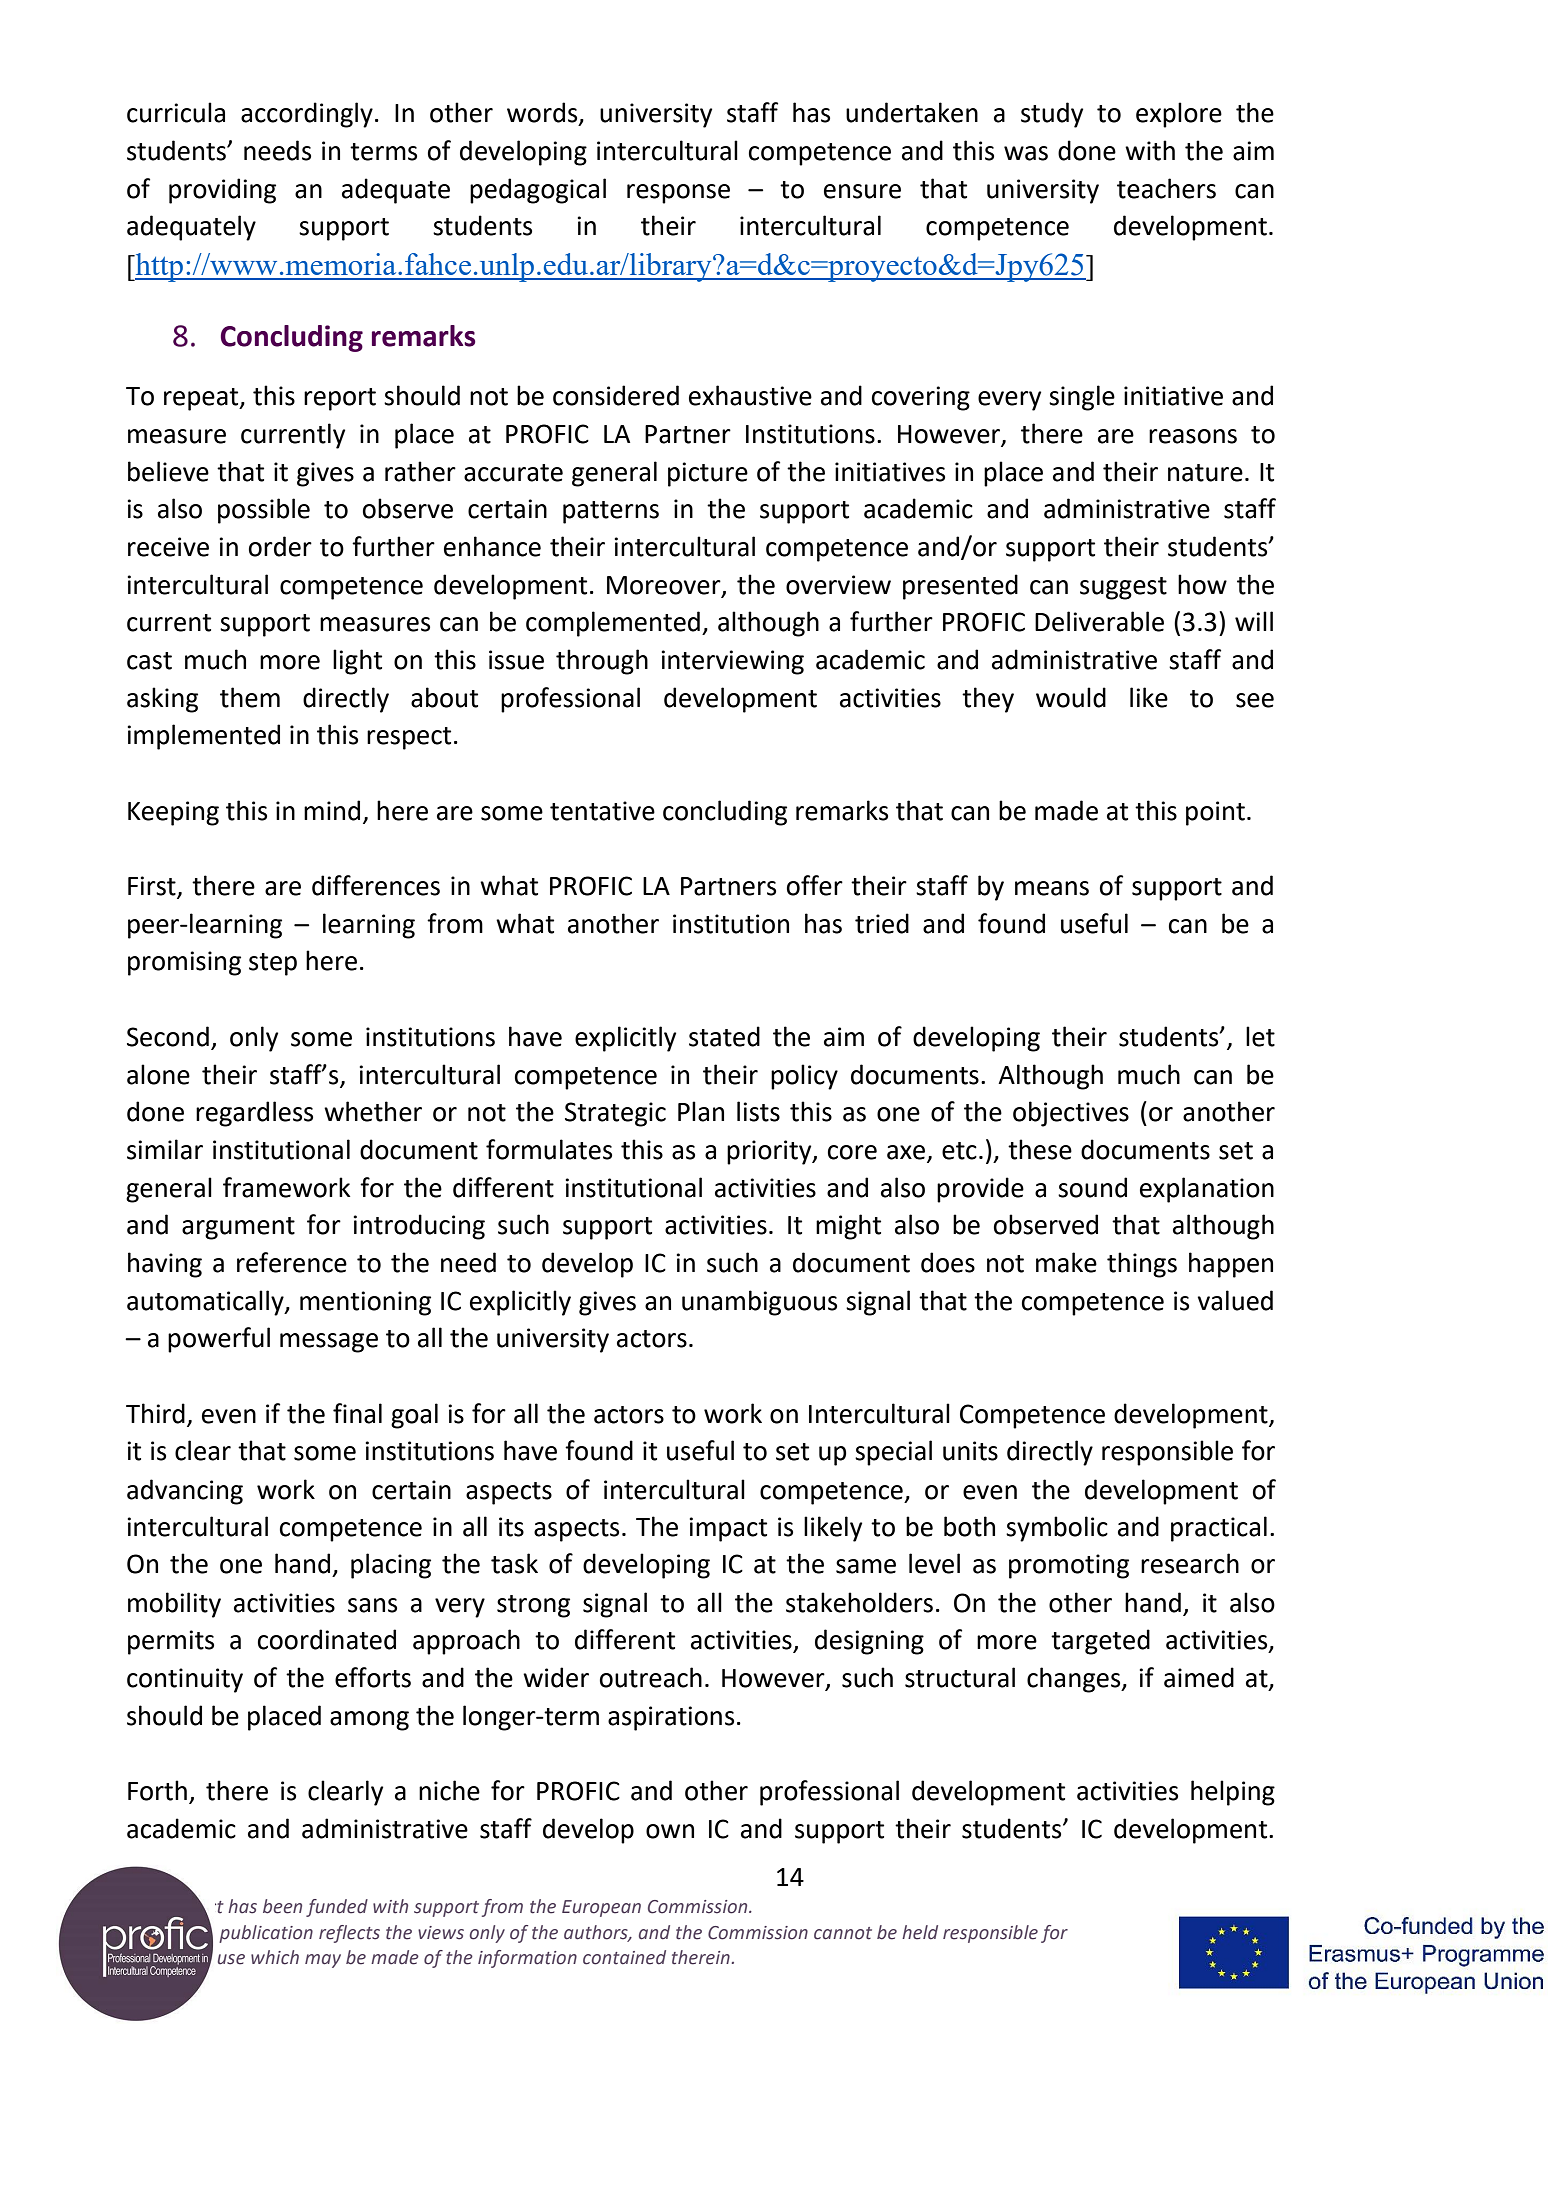 Image resolution: width=1548 pixels, height=2190 pixels. Describe the element at coordinates (678, 194) in the screenshot. I see `response` at that location.
